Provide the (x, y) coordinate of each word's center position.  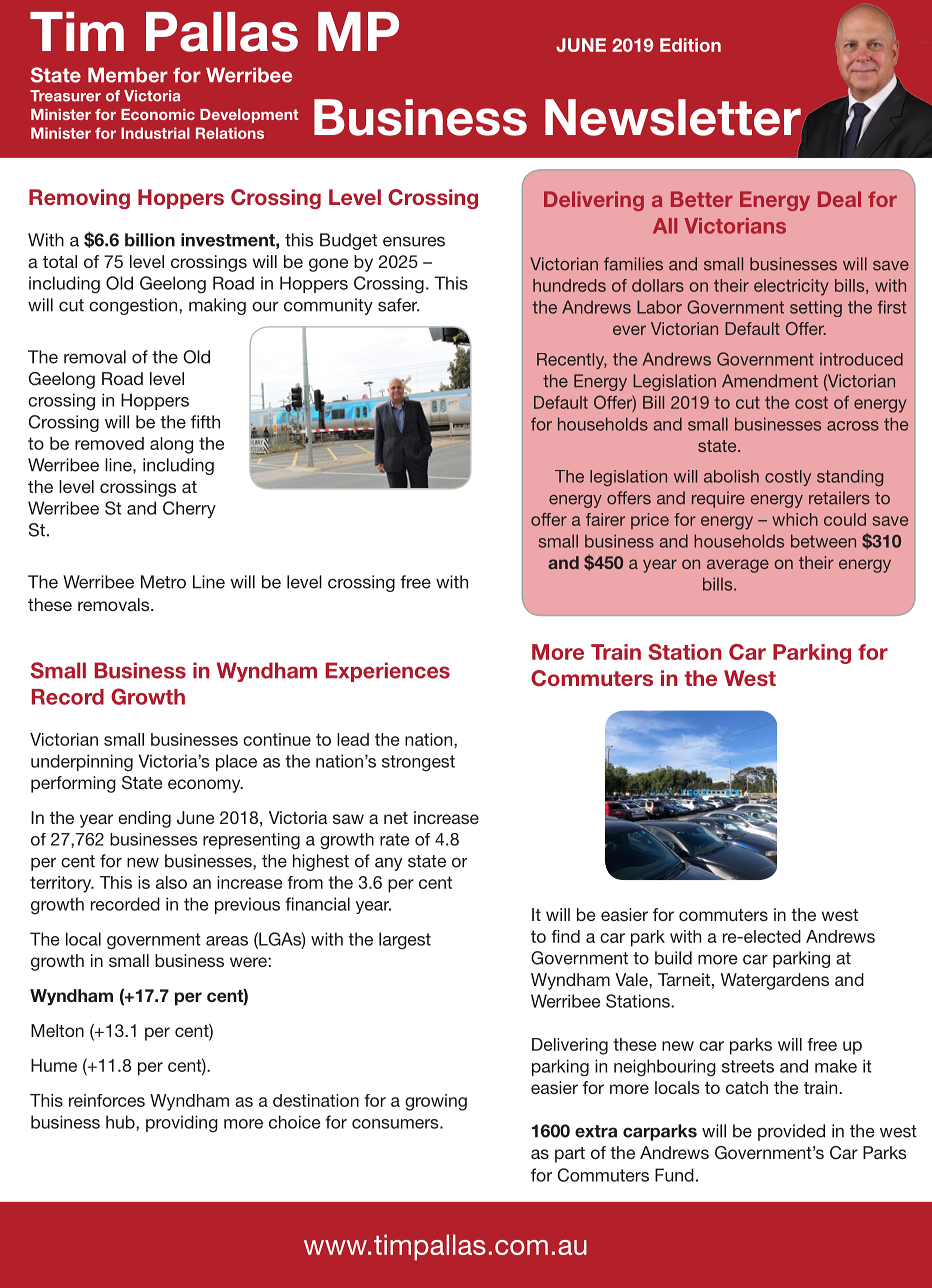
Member (128, 75)
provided (791, 1132)
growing (436, 1102)
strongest (418, 763)
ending (144, 819)
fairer (605, 519)
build (673, 958)
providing (182, 1124)
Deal (839, 199)
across (853, 426)
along (171, 445)
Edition (690, 45)
